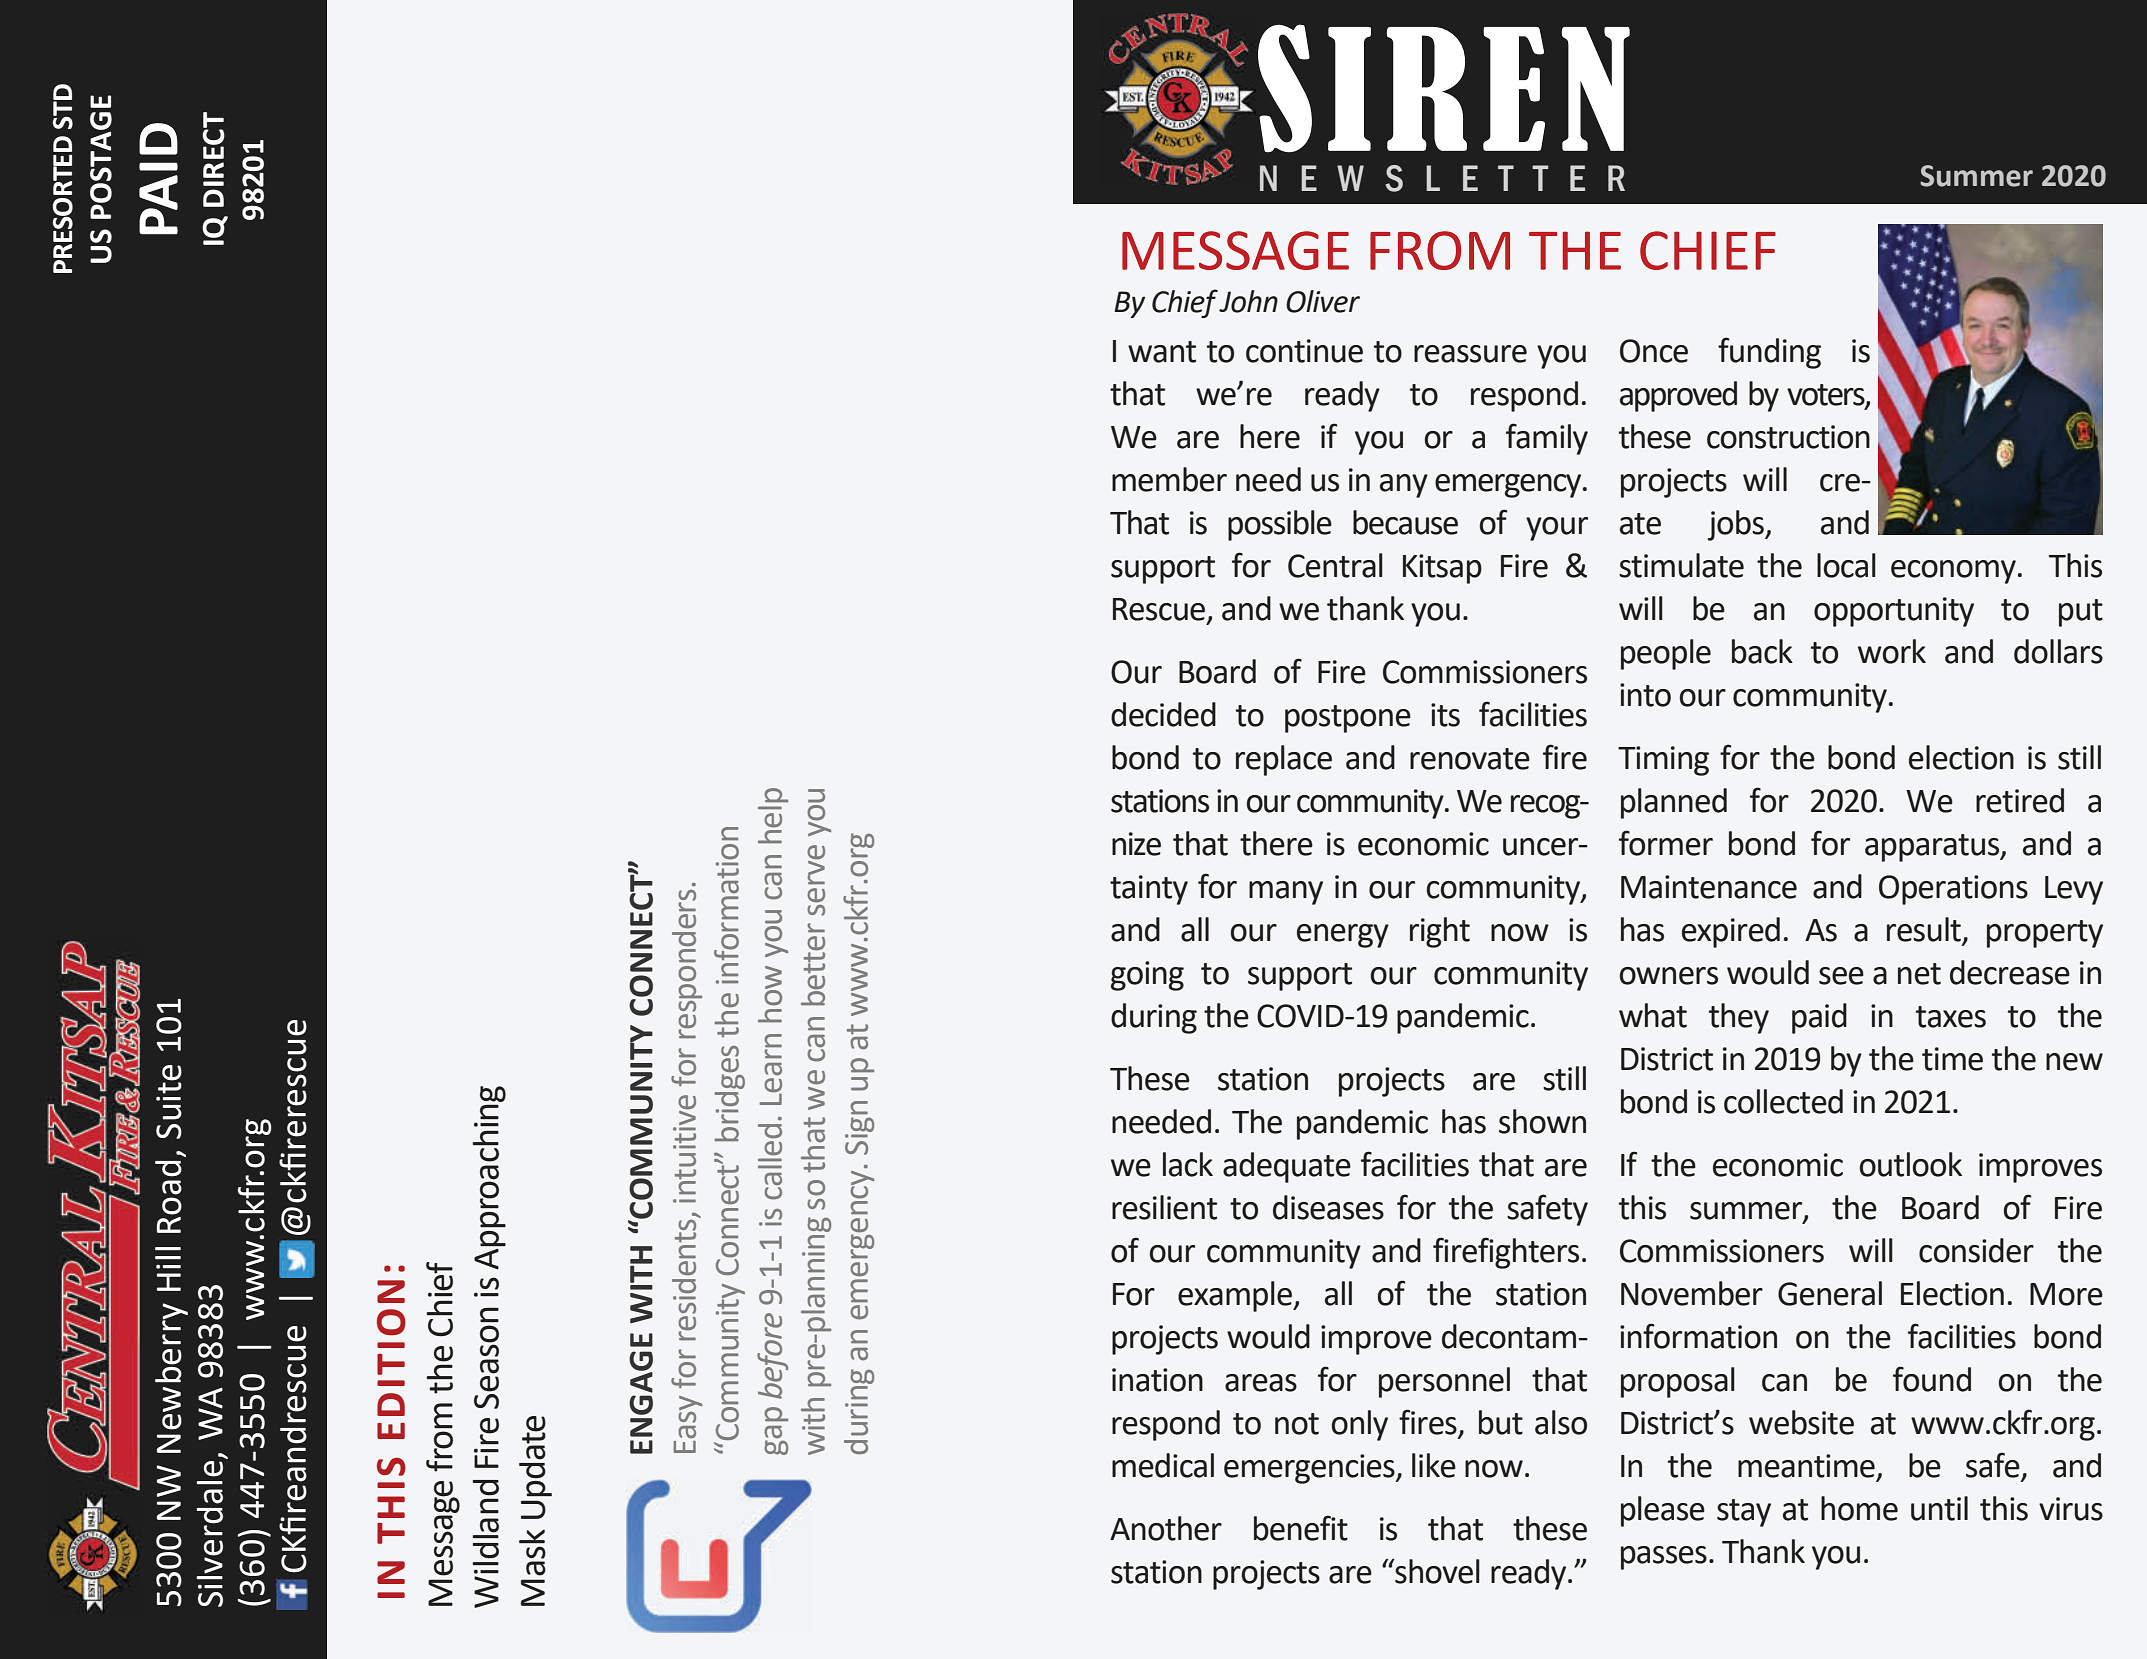 The height and width of the page is (1659, 2147). Describe the element at coordinates (1933, 848) in the page. I see `apparatus` at that location.
